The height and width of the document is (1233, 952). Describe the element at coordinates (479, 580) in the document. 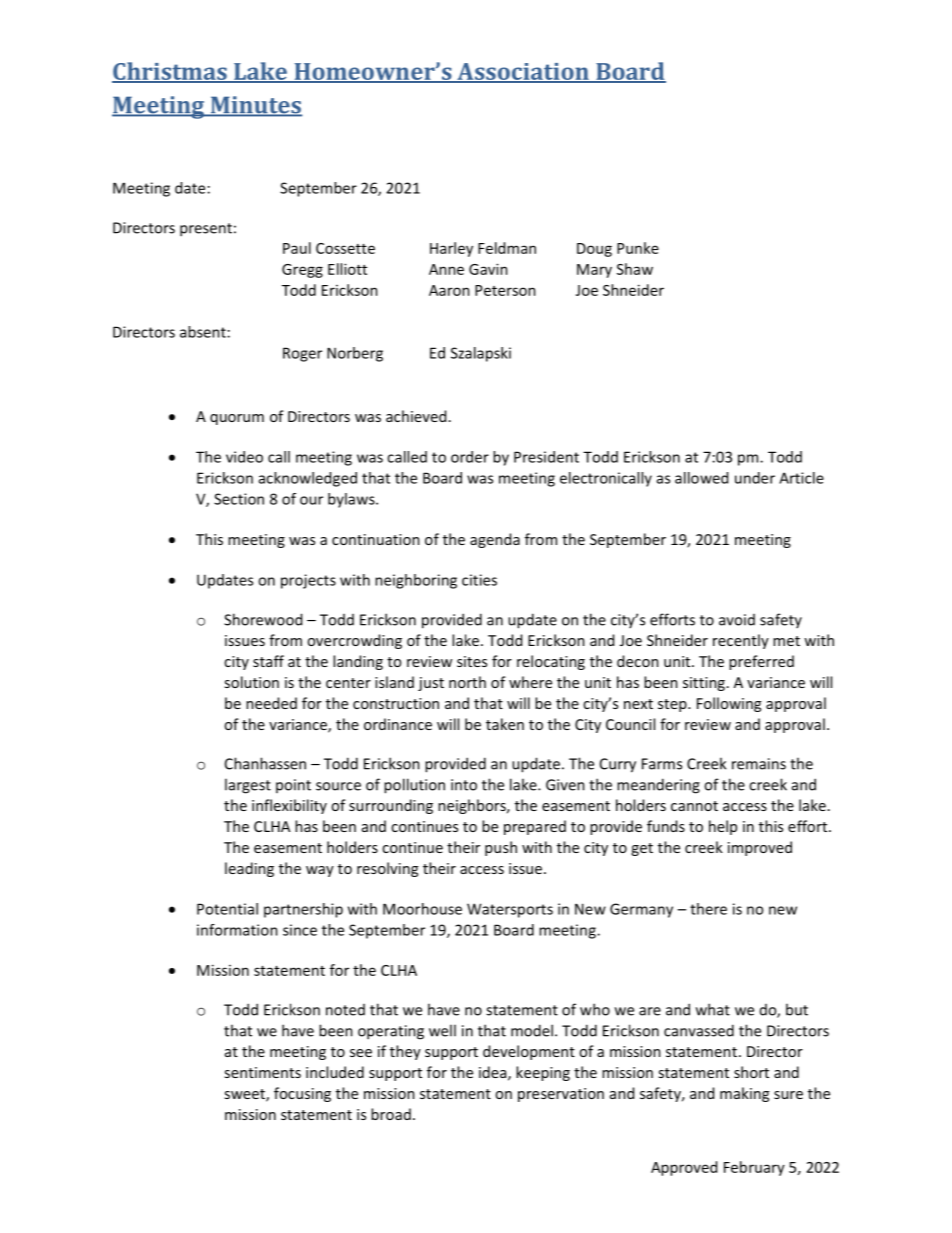

I see `cities` at that location.
